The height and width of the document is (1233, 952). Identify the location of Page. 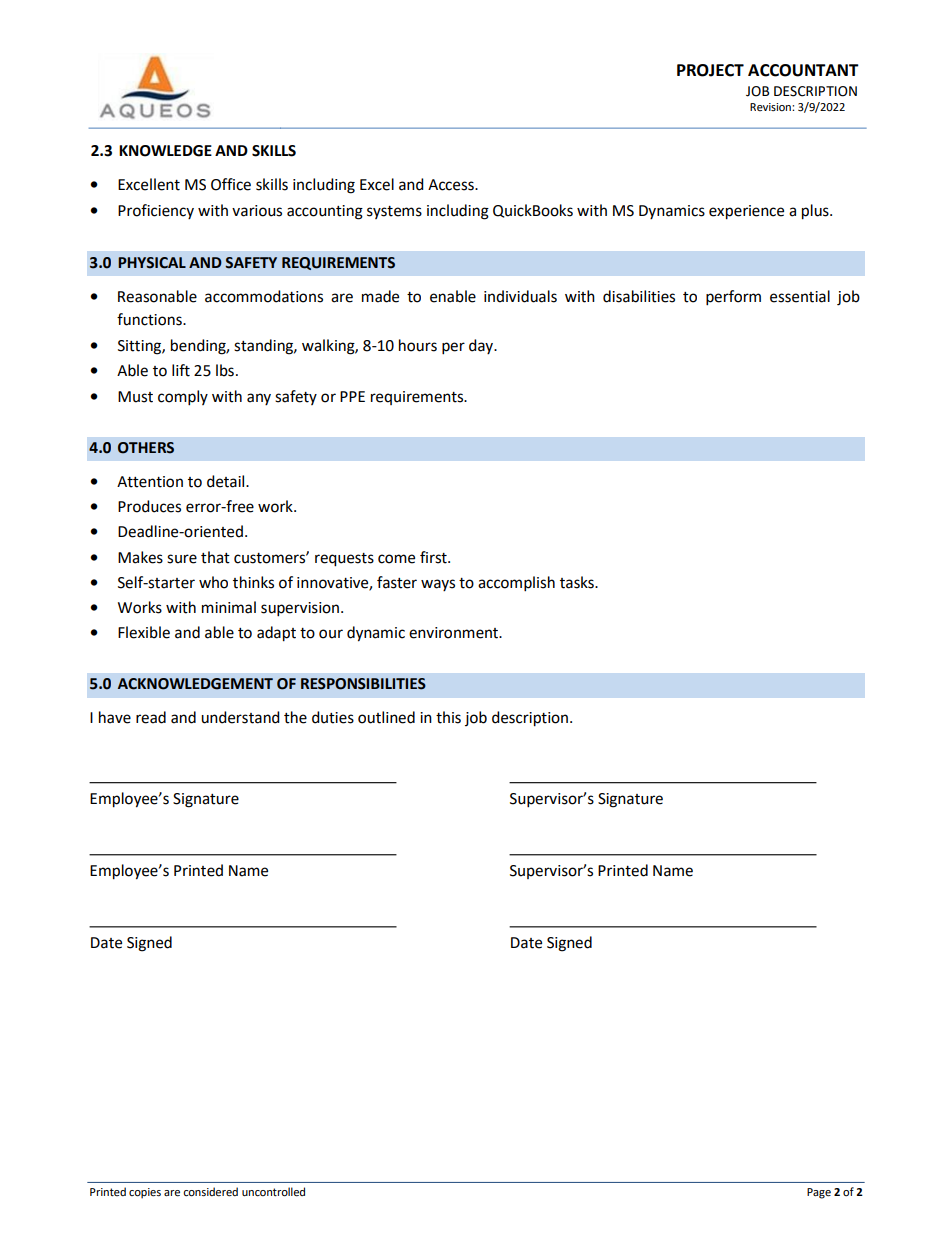
(819, 1193).
